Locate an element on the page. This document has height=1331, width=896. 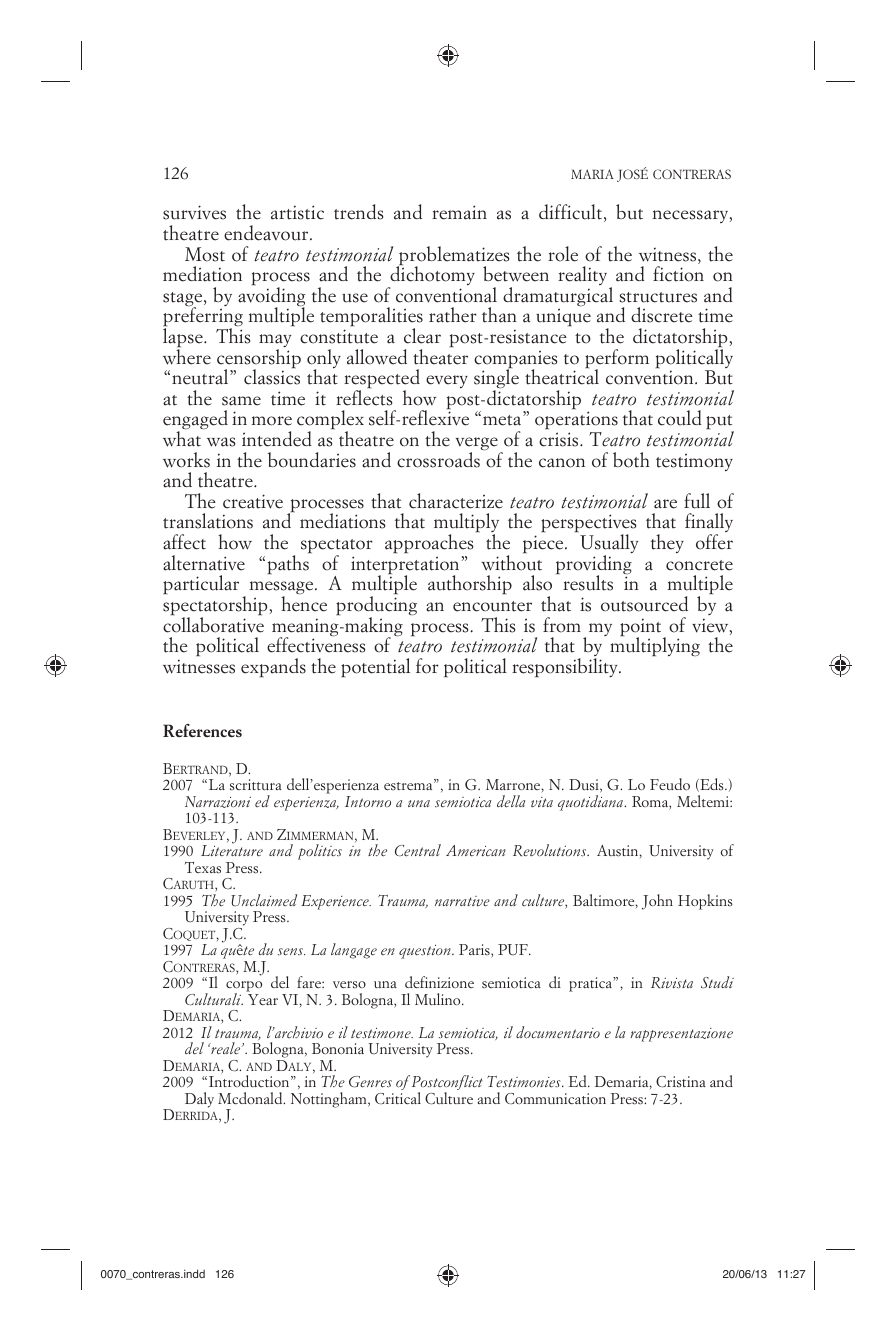
endeavour is located at coordinates (267, 233).
